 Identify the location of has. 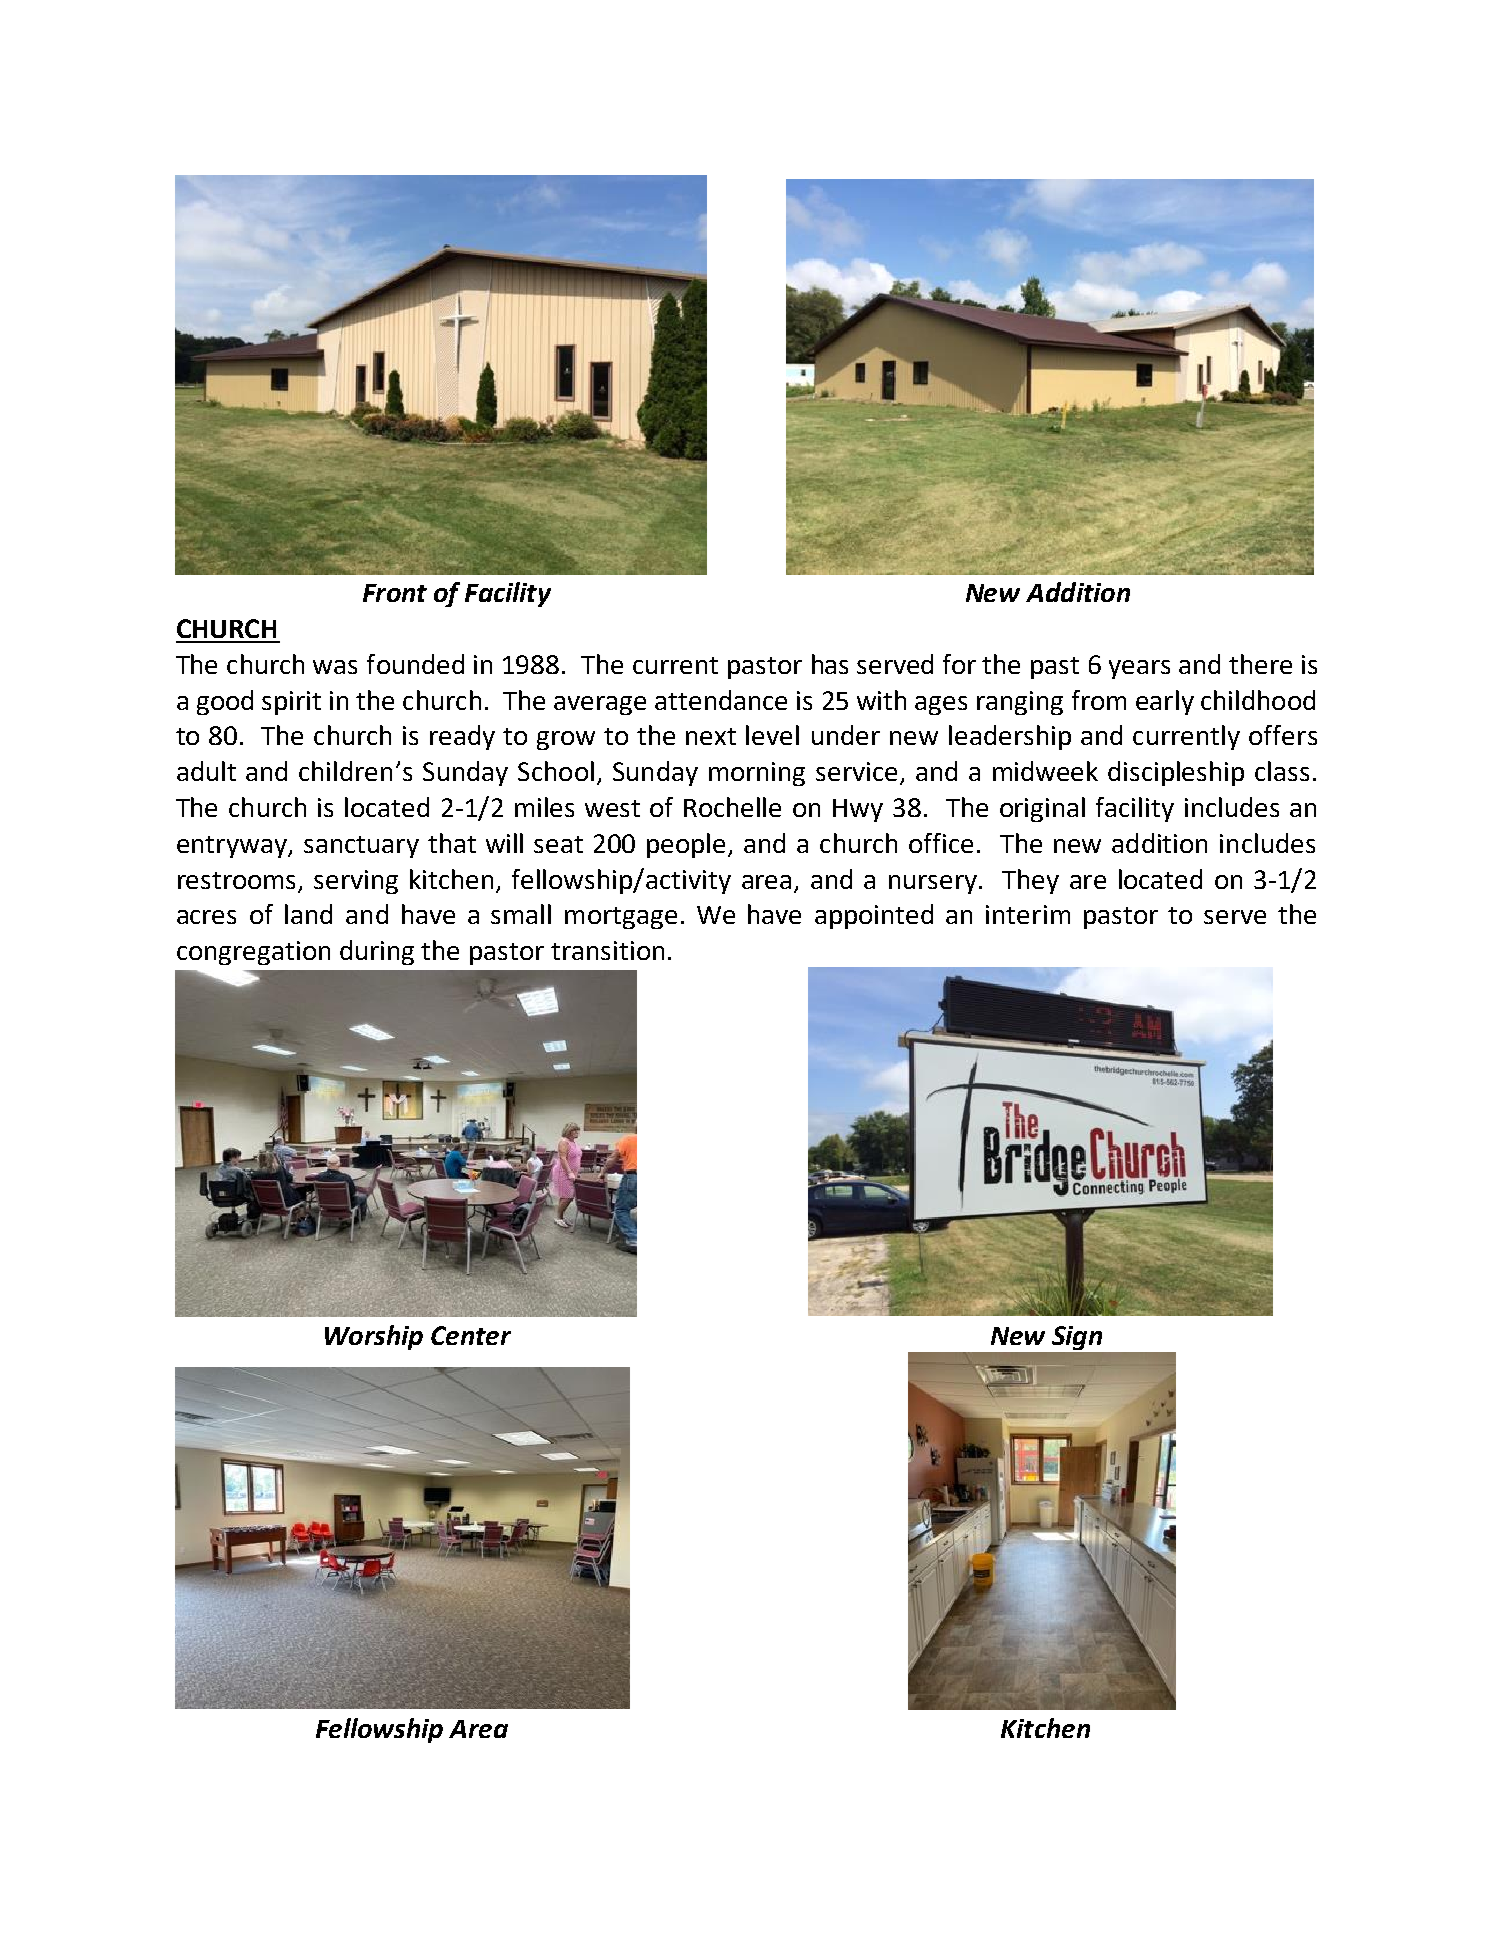
(830, 664).
